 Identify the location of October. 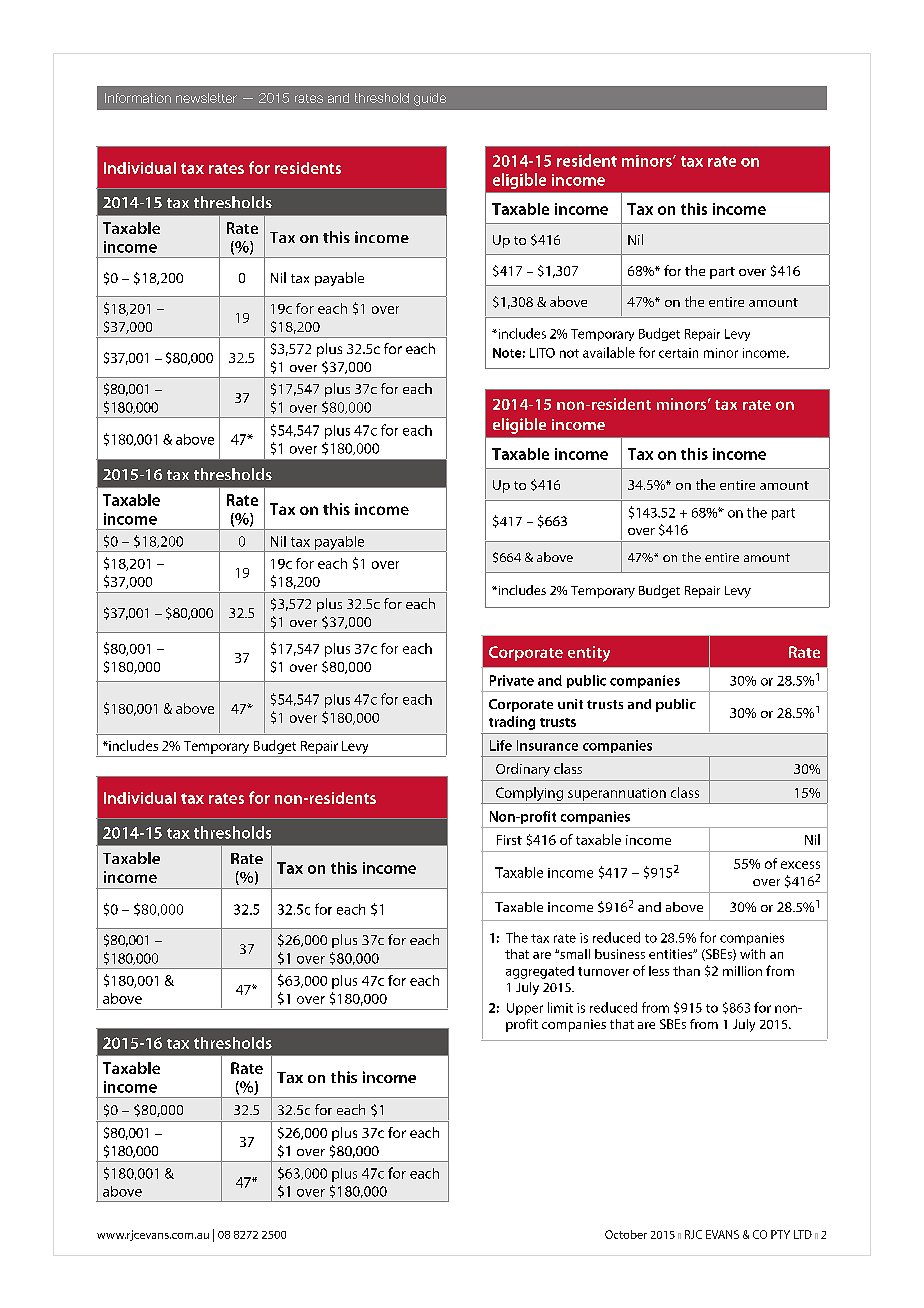
(626, 1234).
